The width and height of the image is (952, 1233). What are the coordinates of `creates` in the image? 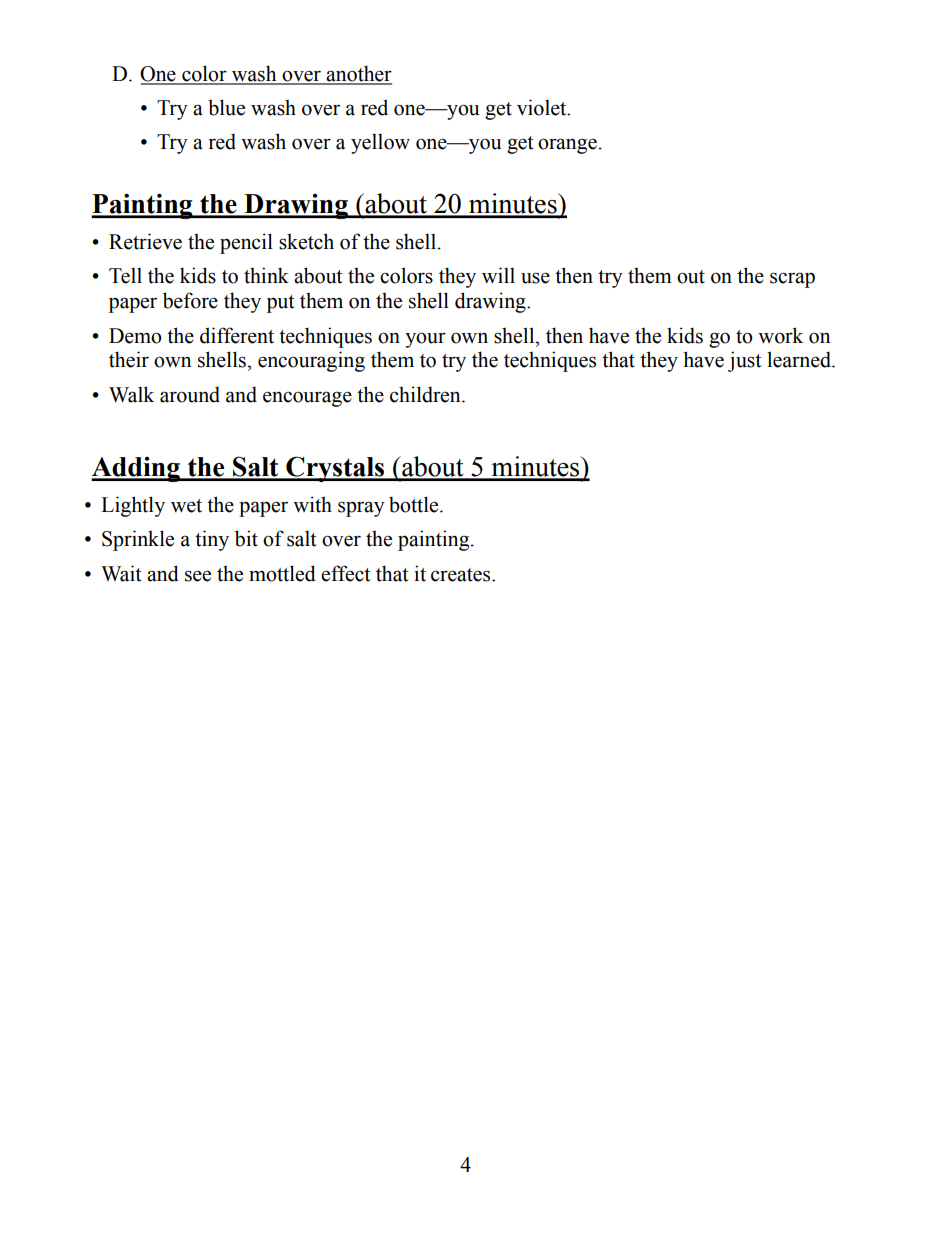 It's located at (462, 575).
